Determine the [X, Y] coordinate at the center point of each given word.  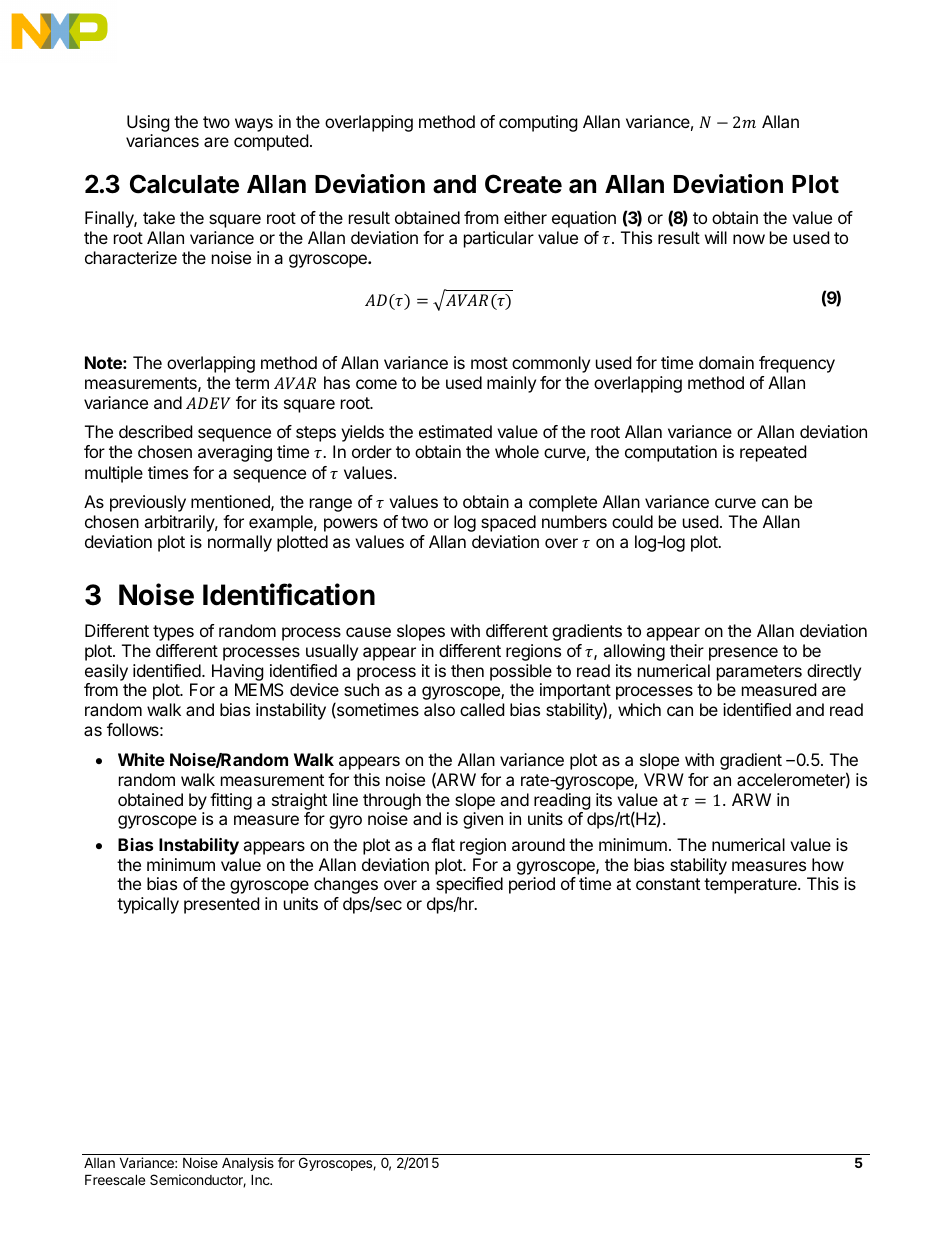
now [749, 239]
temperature [751, 886]
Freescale [115, 1179]
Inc [261, 1179]
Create [523, 184]
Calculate [184, 184]
